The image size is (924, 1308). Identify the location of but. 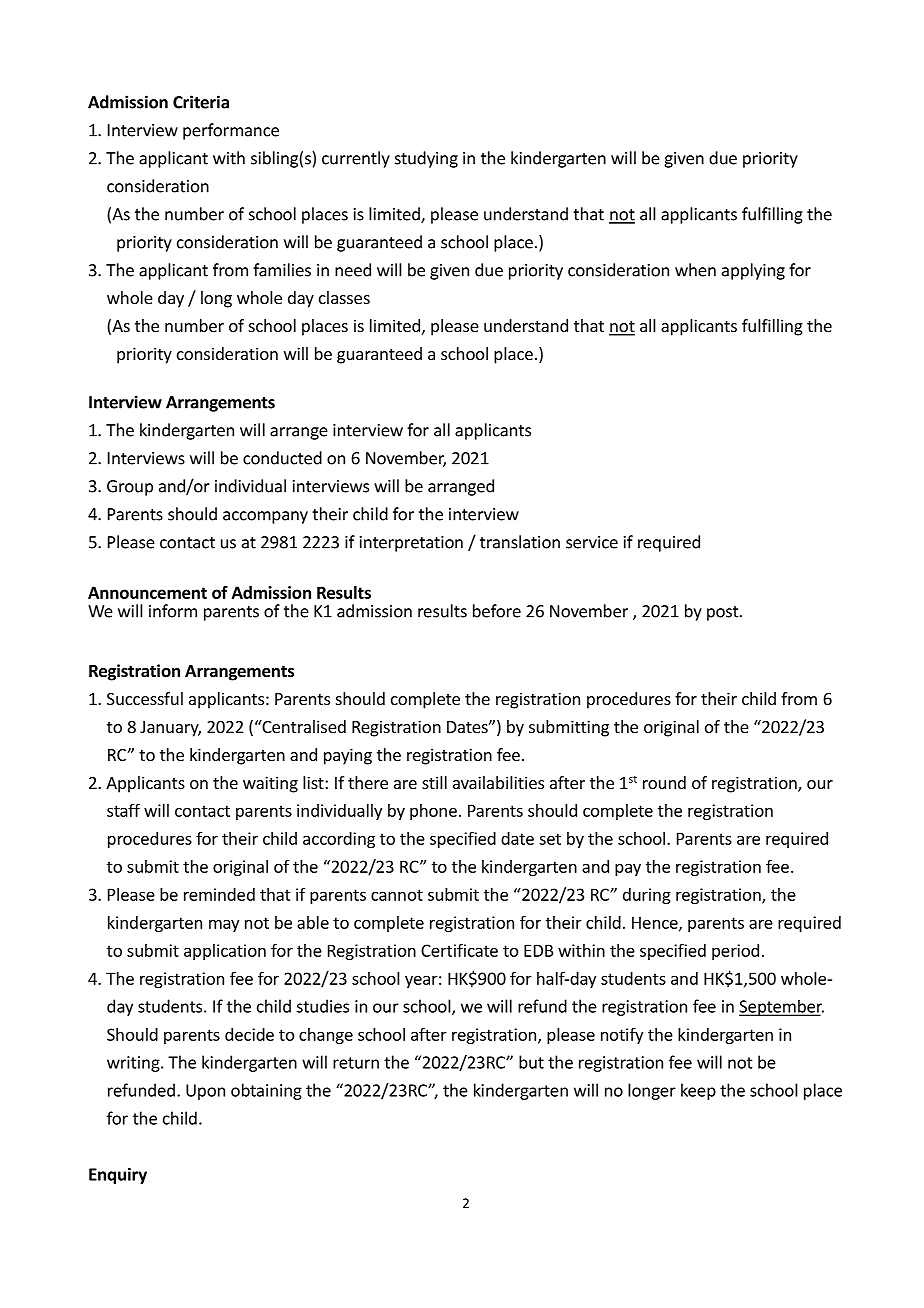
(531, 1062).
